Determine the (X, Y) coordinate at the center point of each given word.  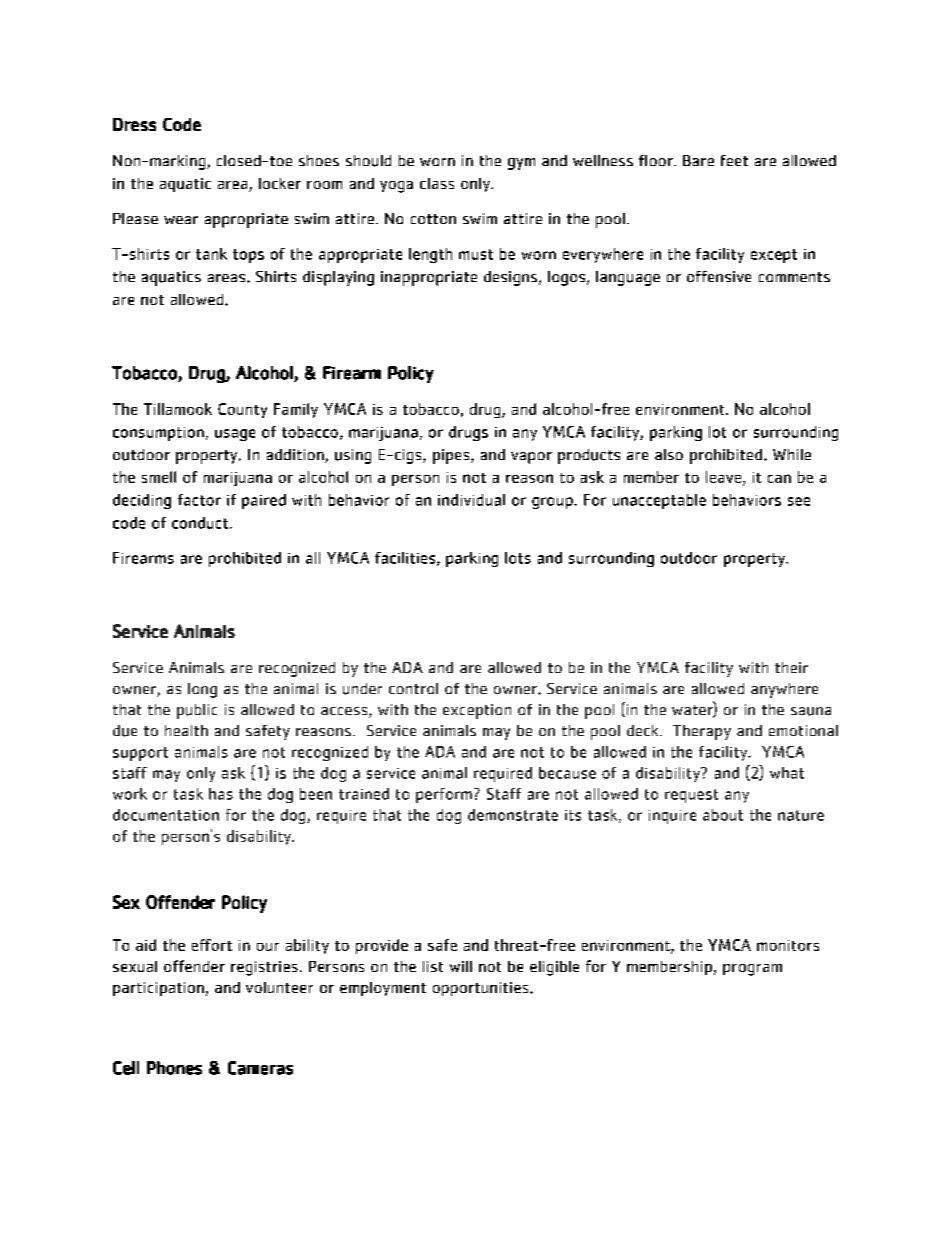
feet (734, 160)
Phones (174, 1068)
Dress (134, 124)
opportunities (482, 989)
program (752, 970)
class (437, 183)
